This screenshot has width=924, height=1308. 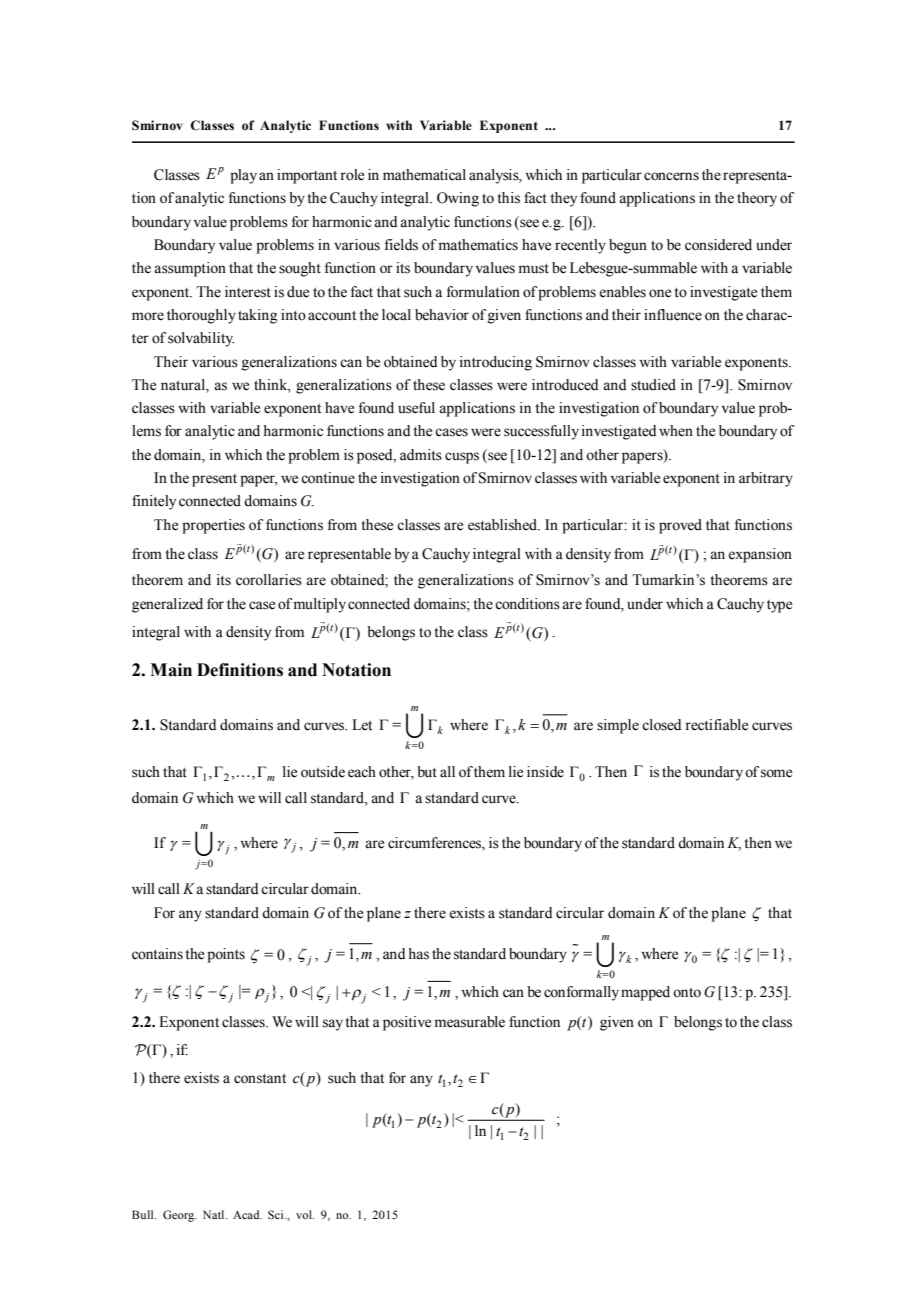 I want to click on closed, so click(x=661, y=725).
